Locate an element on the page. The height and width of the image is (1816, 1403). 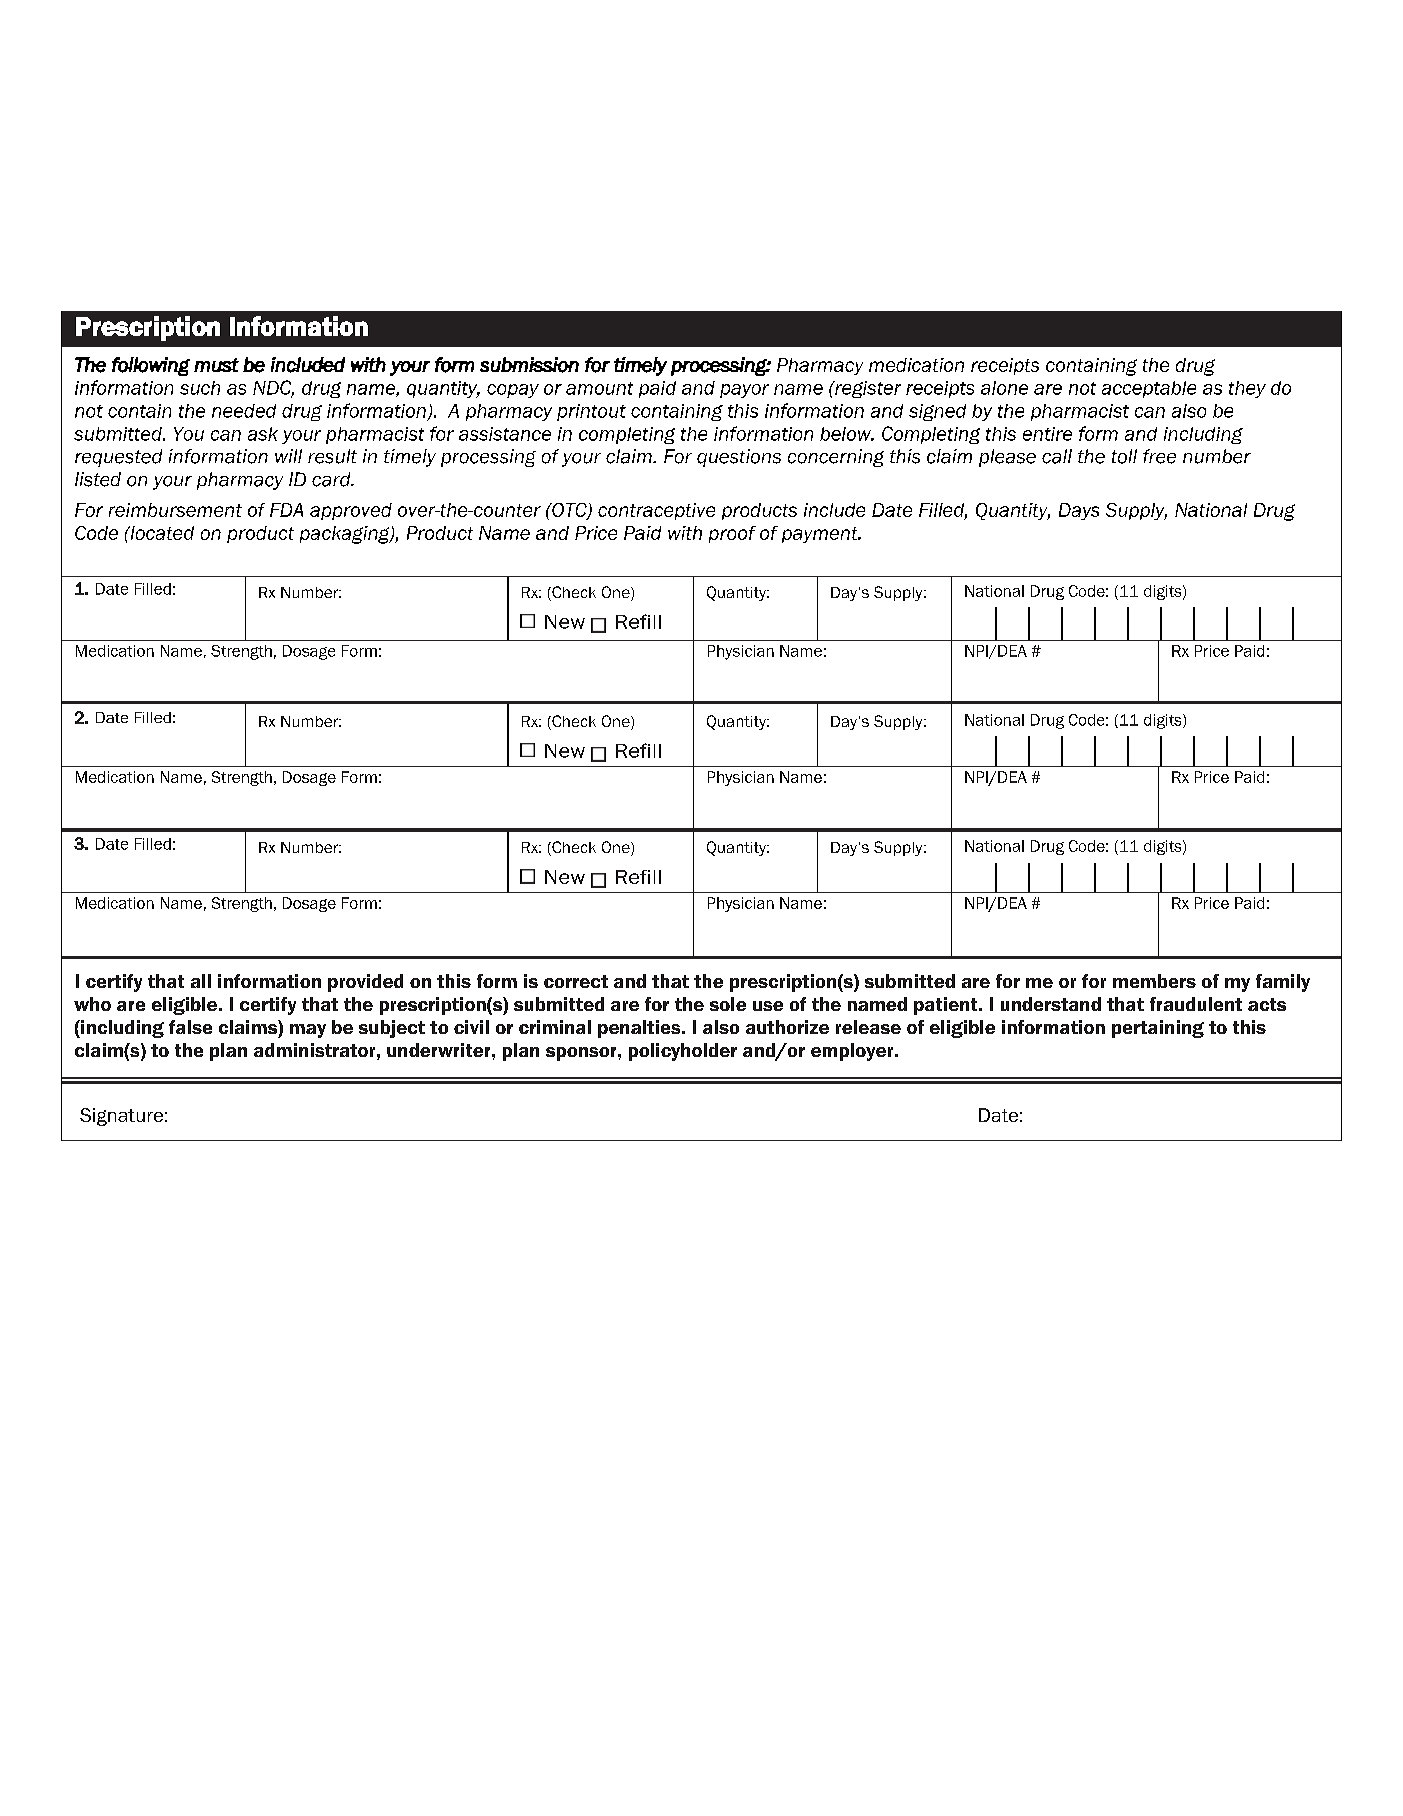
Days is located at coordinates (1079, 511).
